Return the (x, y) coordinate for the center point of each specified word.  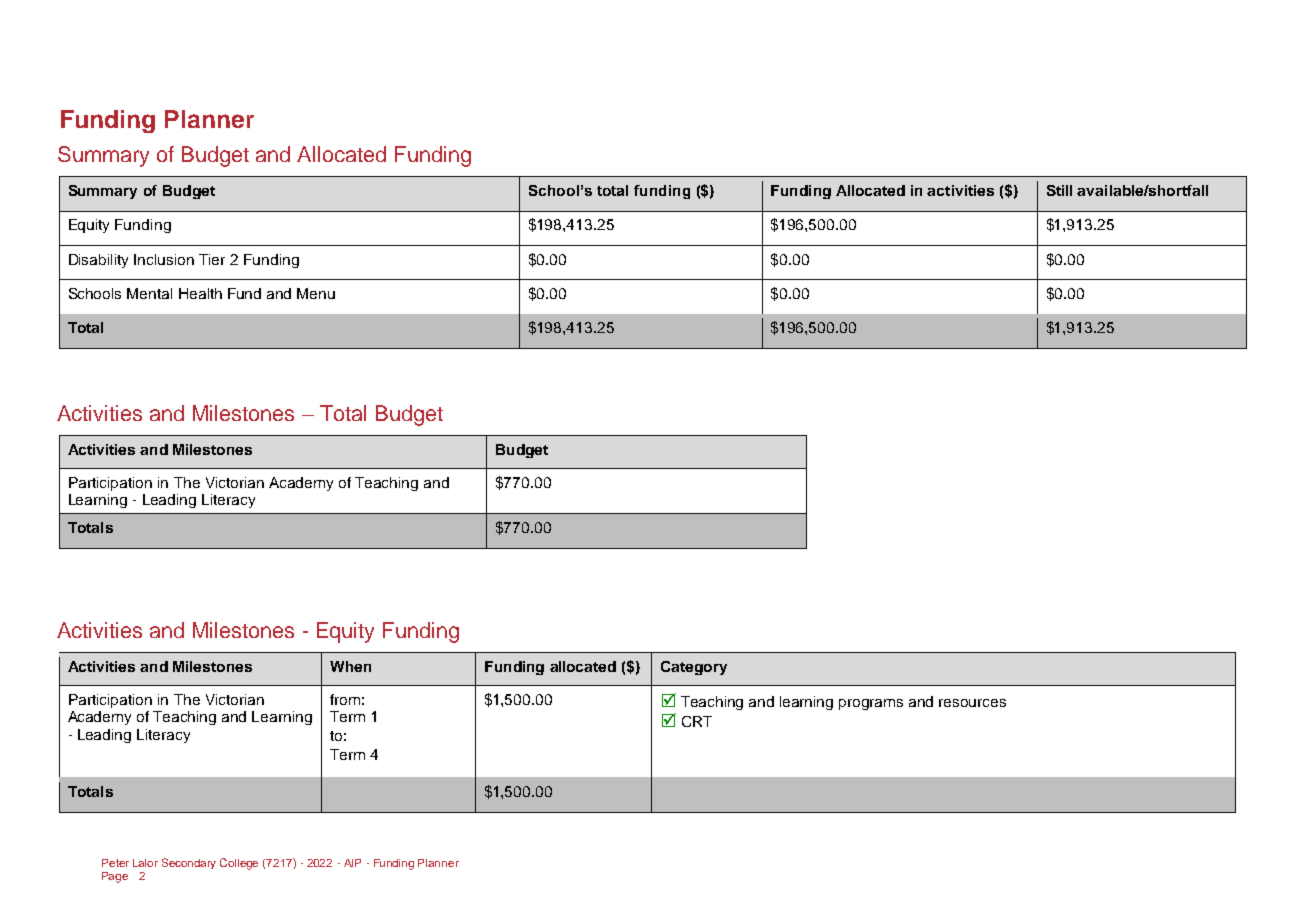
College (239, 864)
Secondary (189, 863)
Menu (316, 293)
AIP (352, 863)
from (345, 699)
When (350, 666)
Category (694, 668)
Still (1059, 190)
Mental (149, 293)
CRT (697, 721)
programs (871, 704)
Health (200, 293)
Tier (212, 259)
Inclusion (164, 259)
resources (972, 703)
